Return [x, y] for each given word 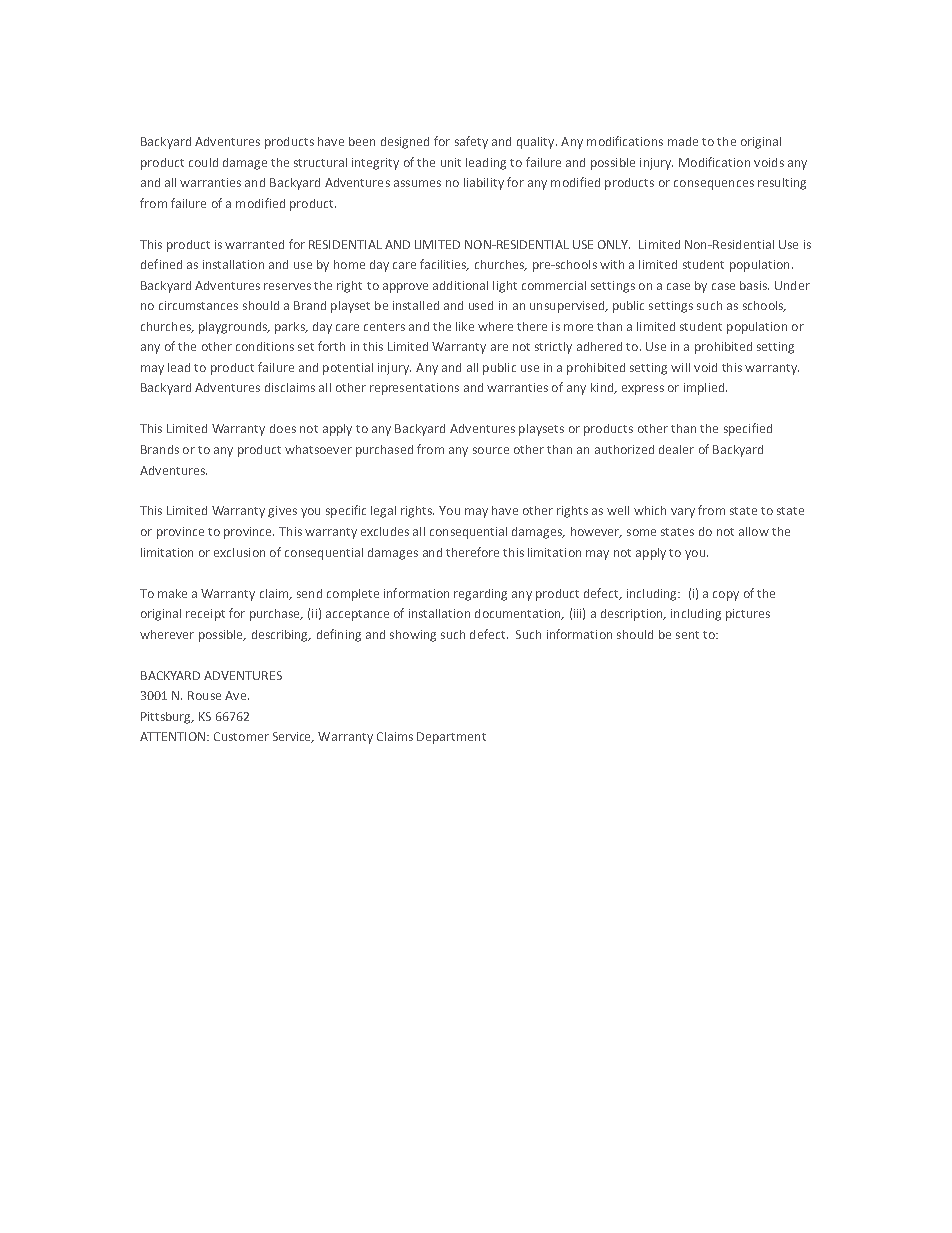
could [203, 162]
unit [451, 162]
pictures [748, 615]
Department [451, 738]
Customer [241, 736]
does [283, 428]
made [683, 141]
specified [748, 429]
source [491, 450]
